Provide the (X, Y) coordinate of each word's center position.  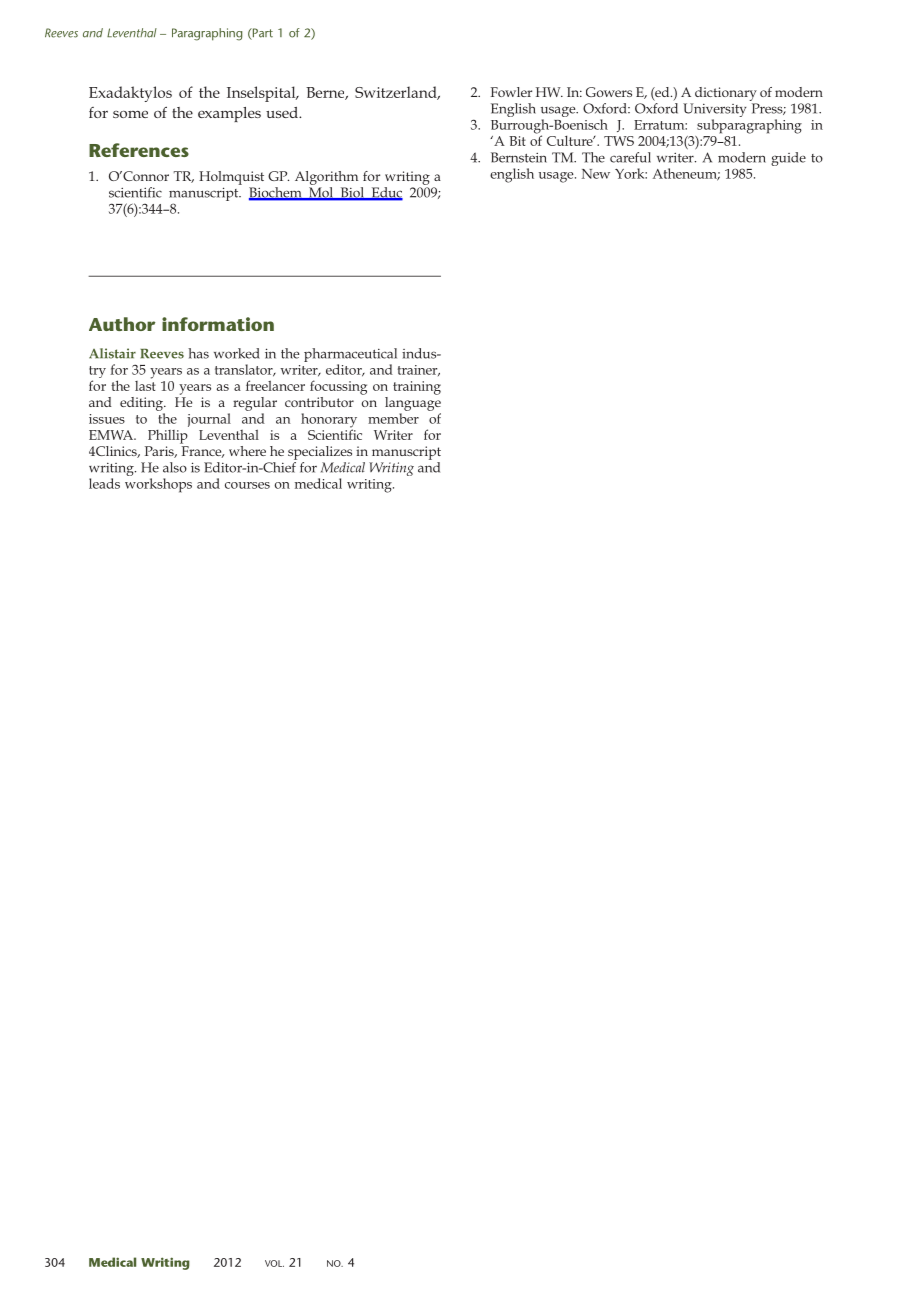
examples (229, 114)
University (714, 111)
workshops (158, 485)
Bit (517, 141)
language (413, 402)
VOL (274, 1263)
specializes (320, 453)
